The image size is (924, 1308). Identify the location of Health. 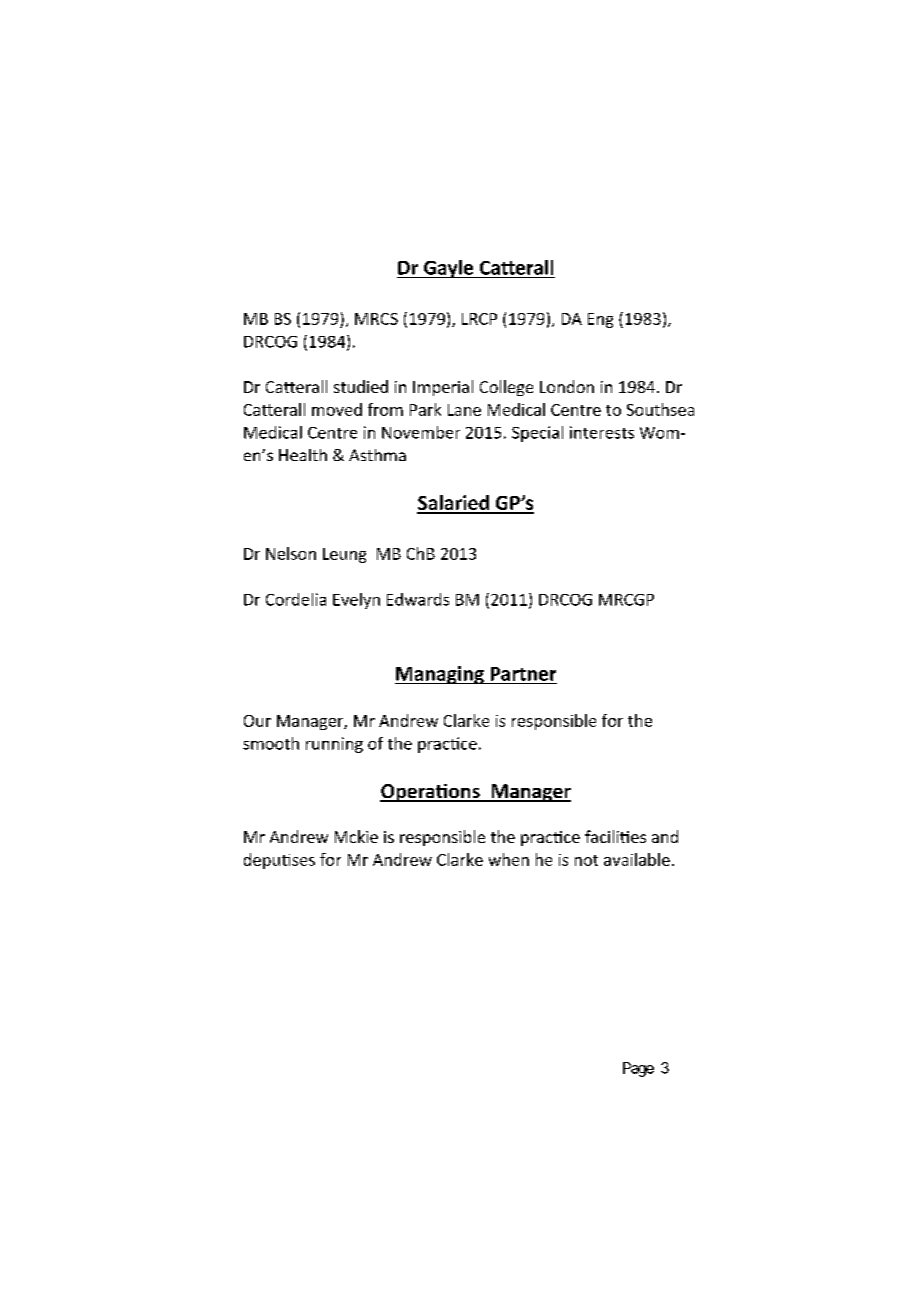
(303, 455).
